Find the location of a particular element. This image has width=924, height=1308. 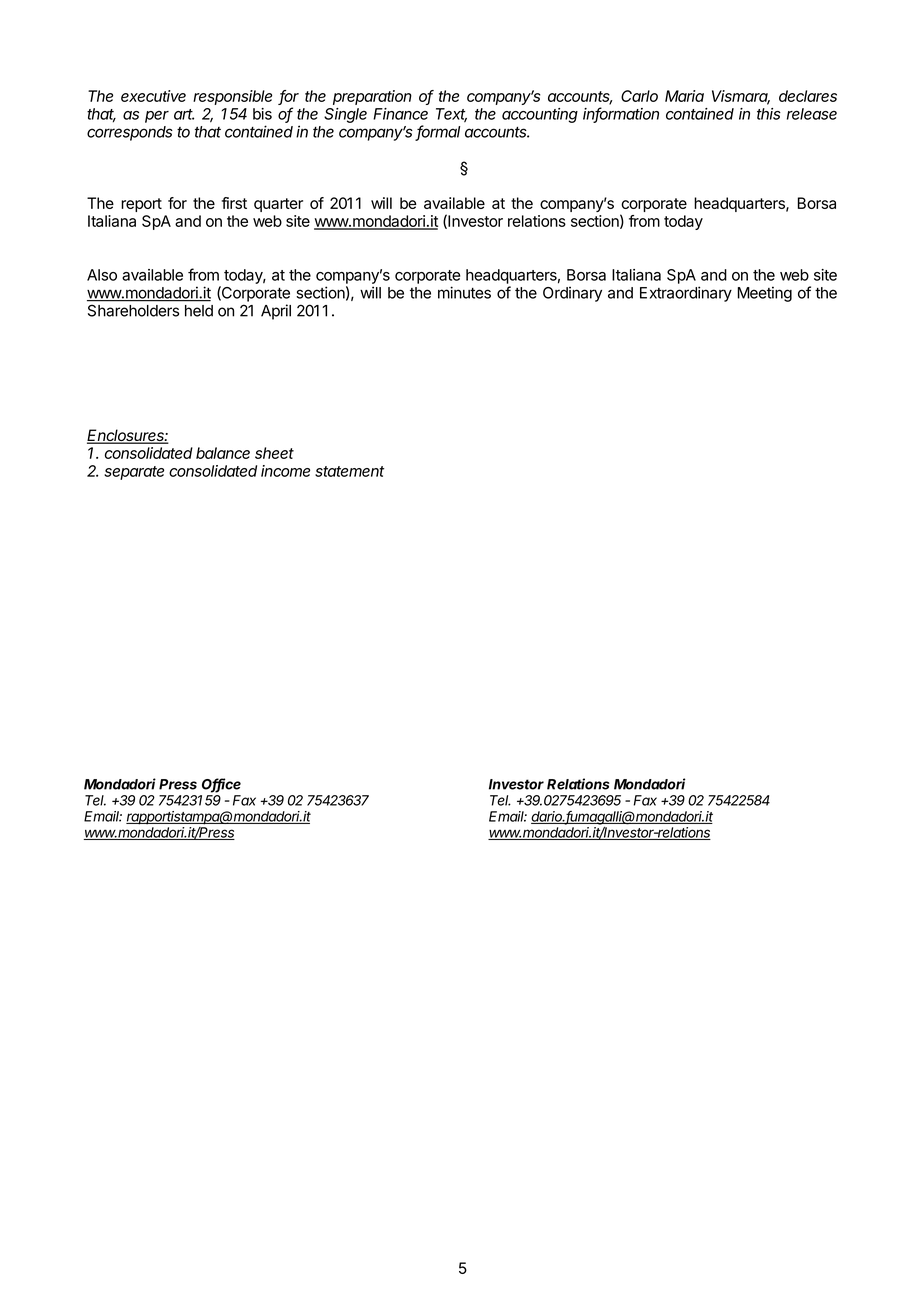

separate is located at coordinates (134, 473).
